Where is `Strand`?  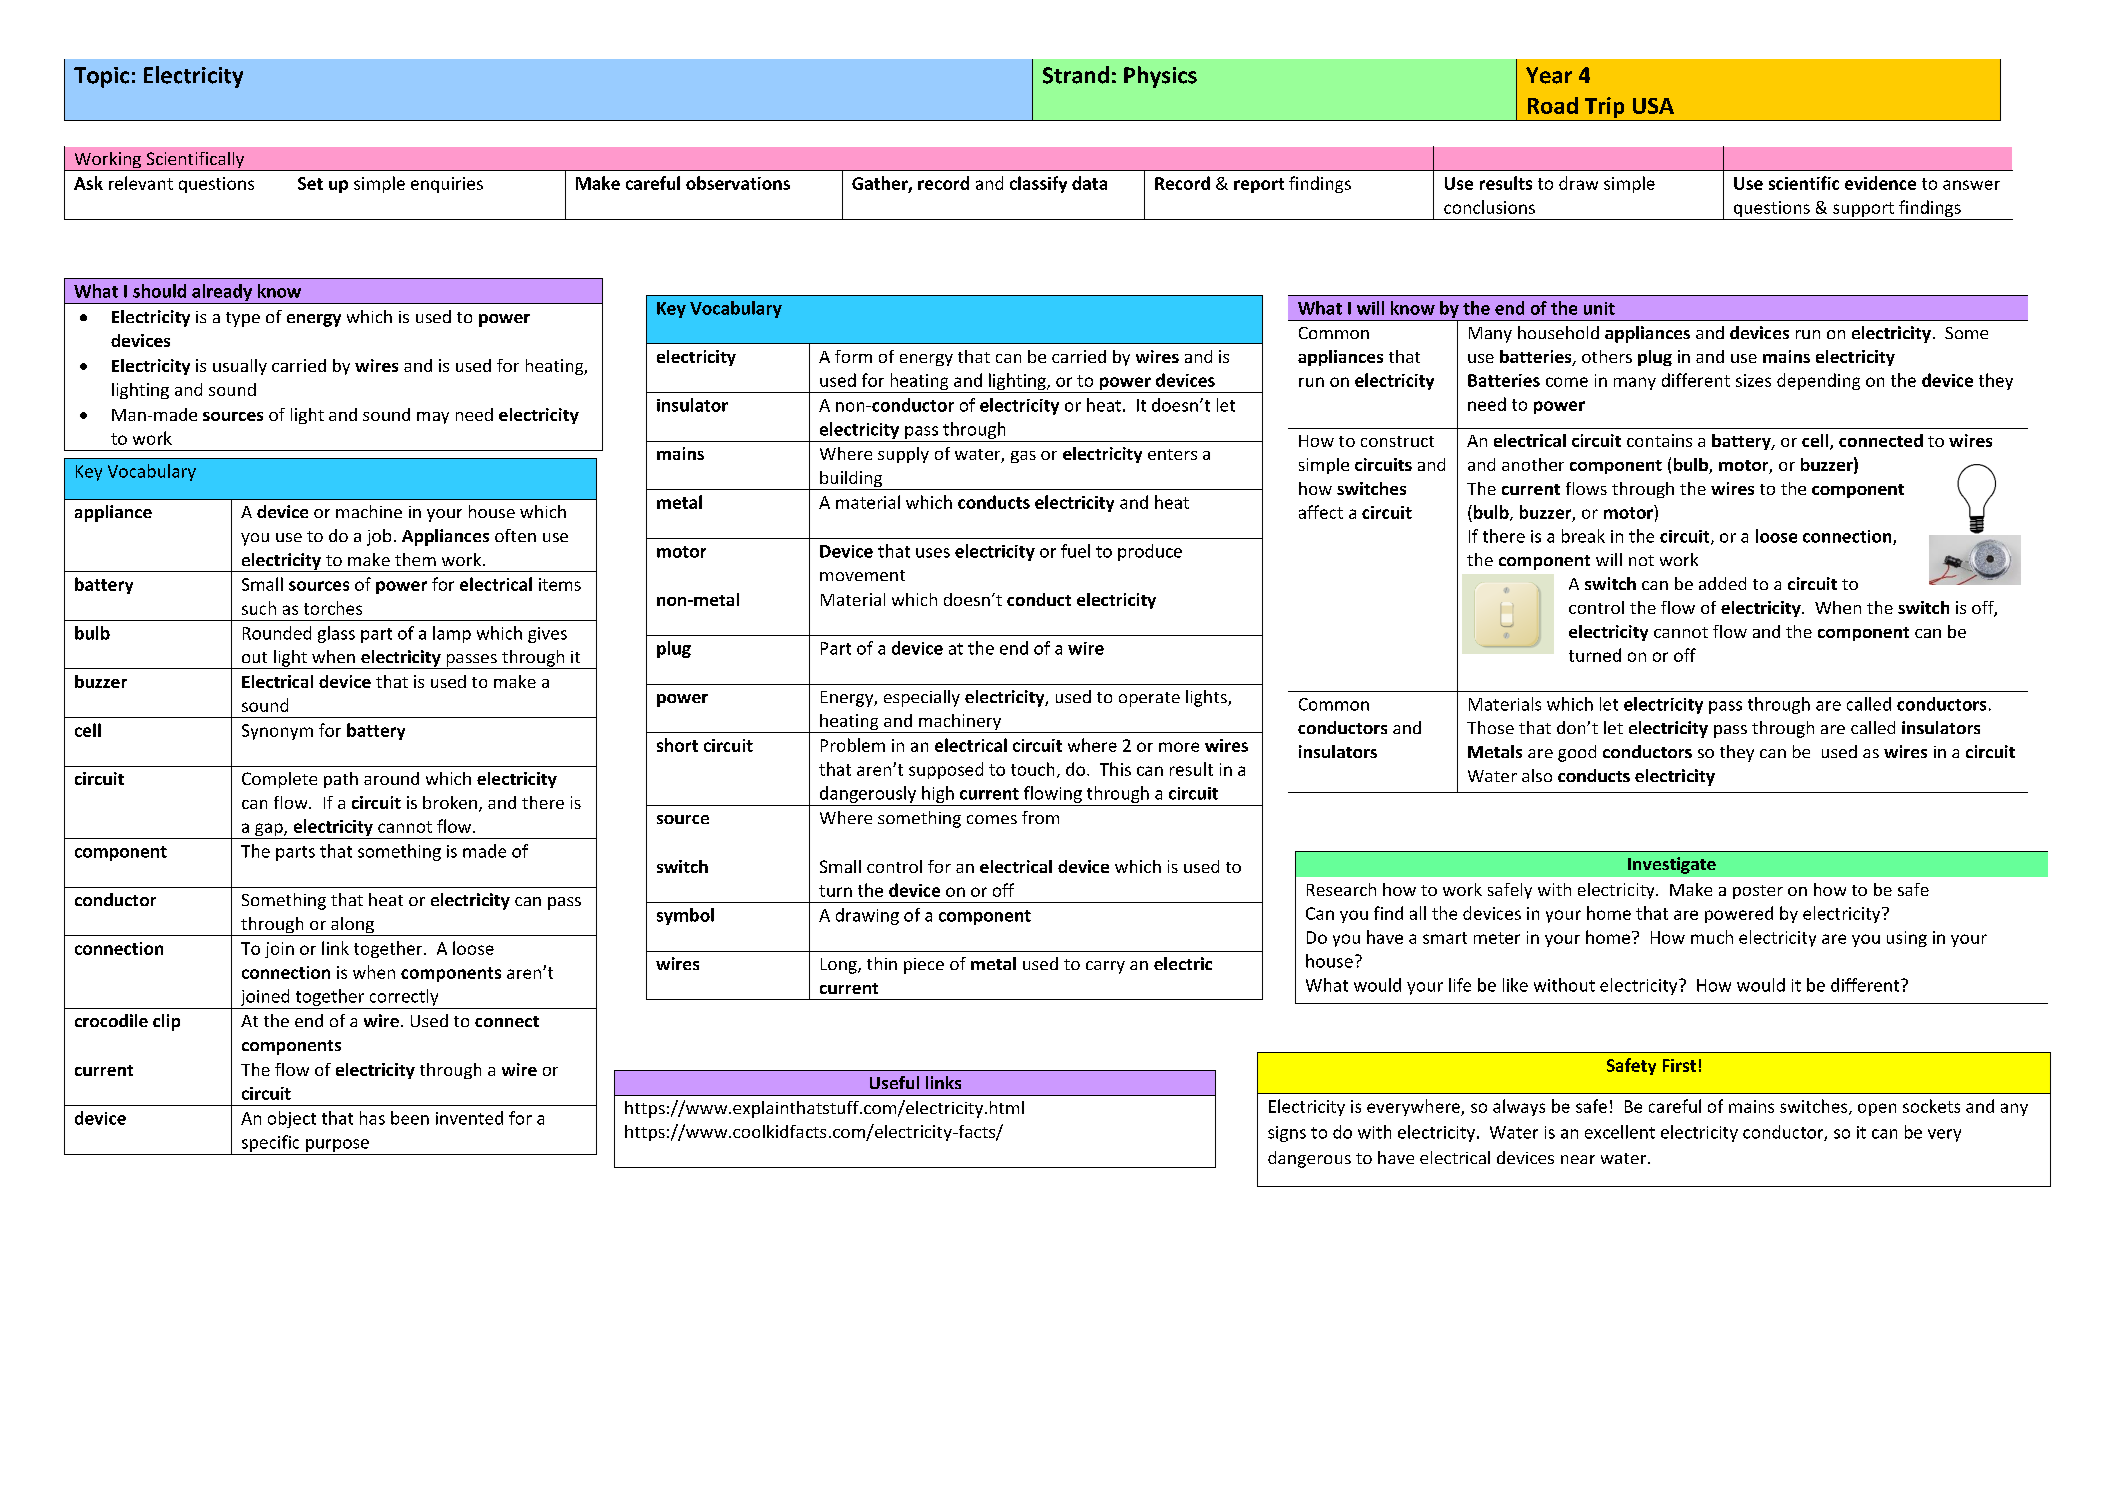 Strand is located at coordinates (1076, 75).
